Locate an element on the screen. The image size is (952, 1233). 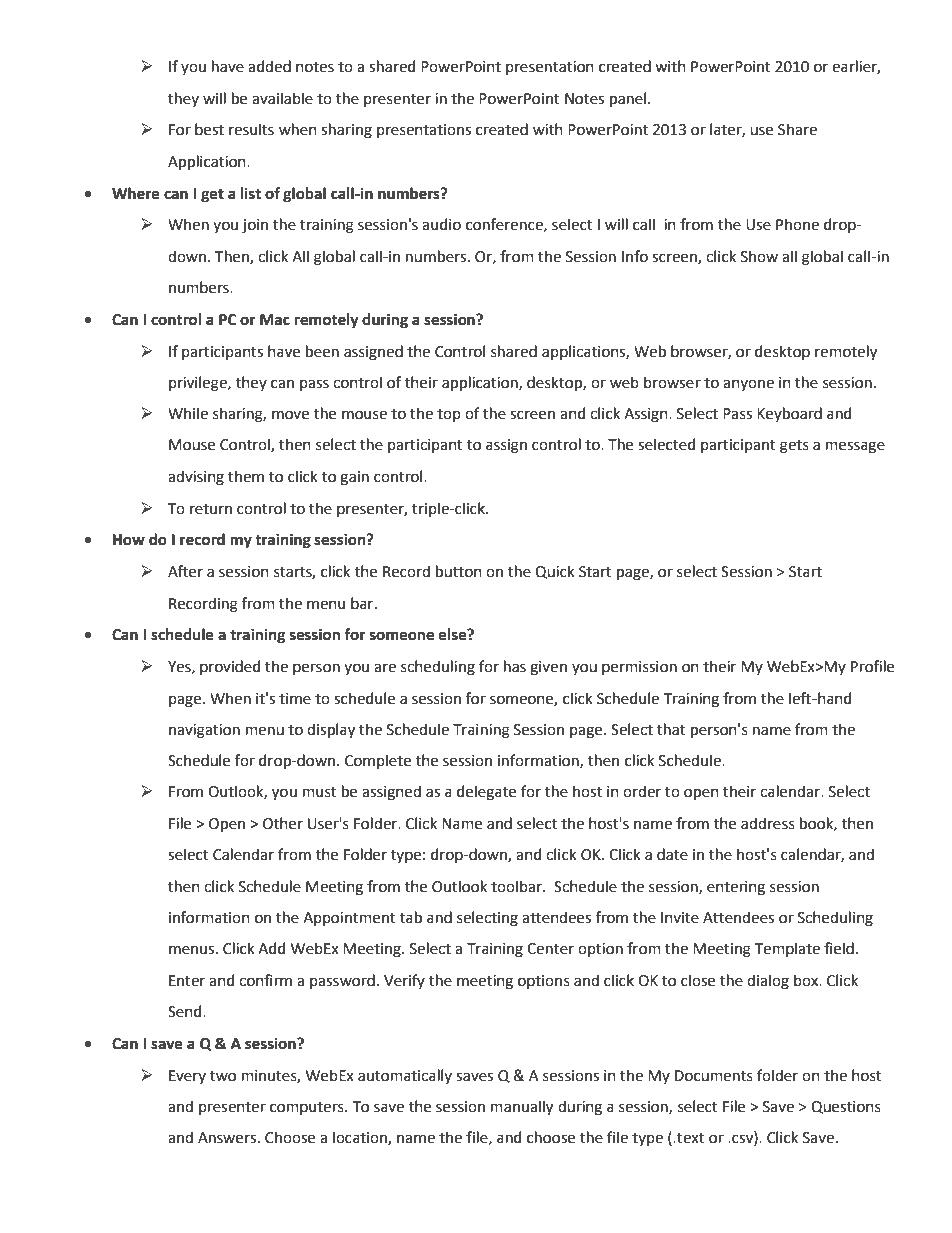
Quick is located at coordinates (555, 572).
